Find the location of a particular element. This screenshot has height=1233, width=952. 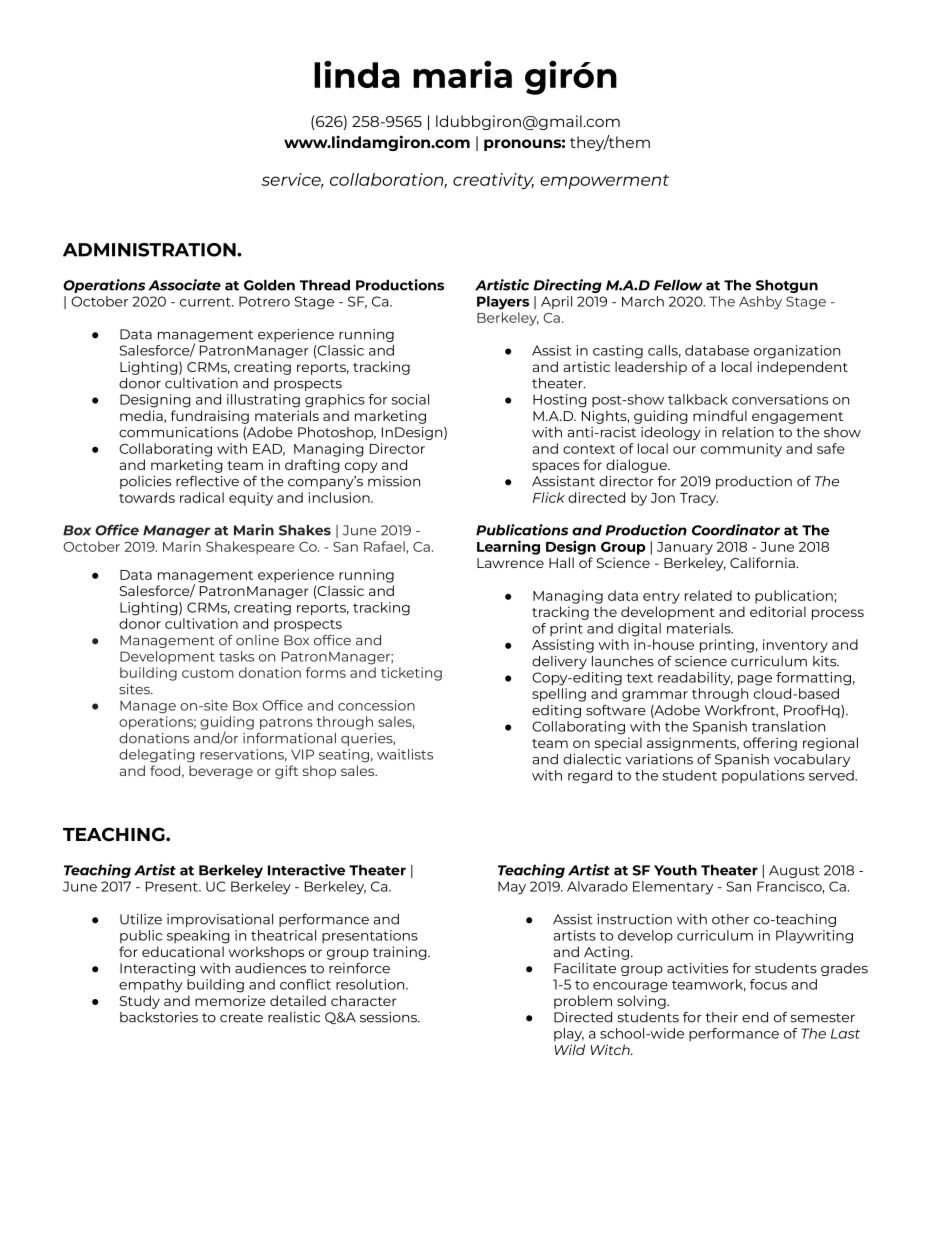

their is located at coordinates (721, 1017).
